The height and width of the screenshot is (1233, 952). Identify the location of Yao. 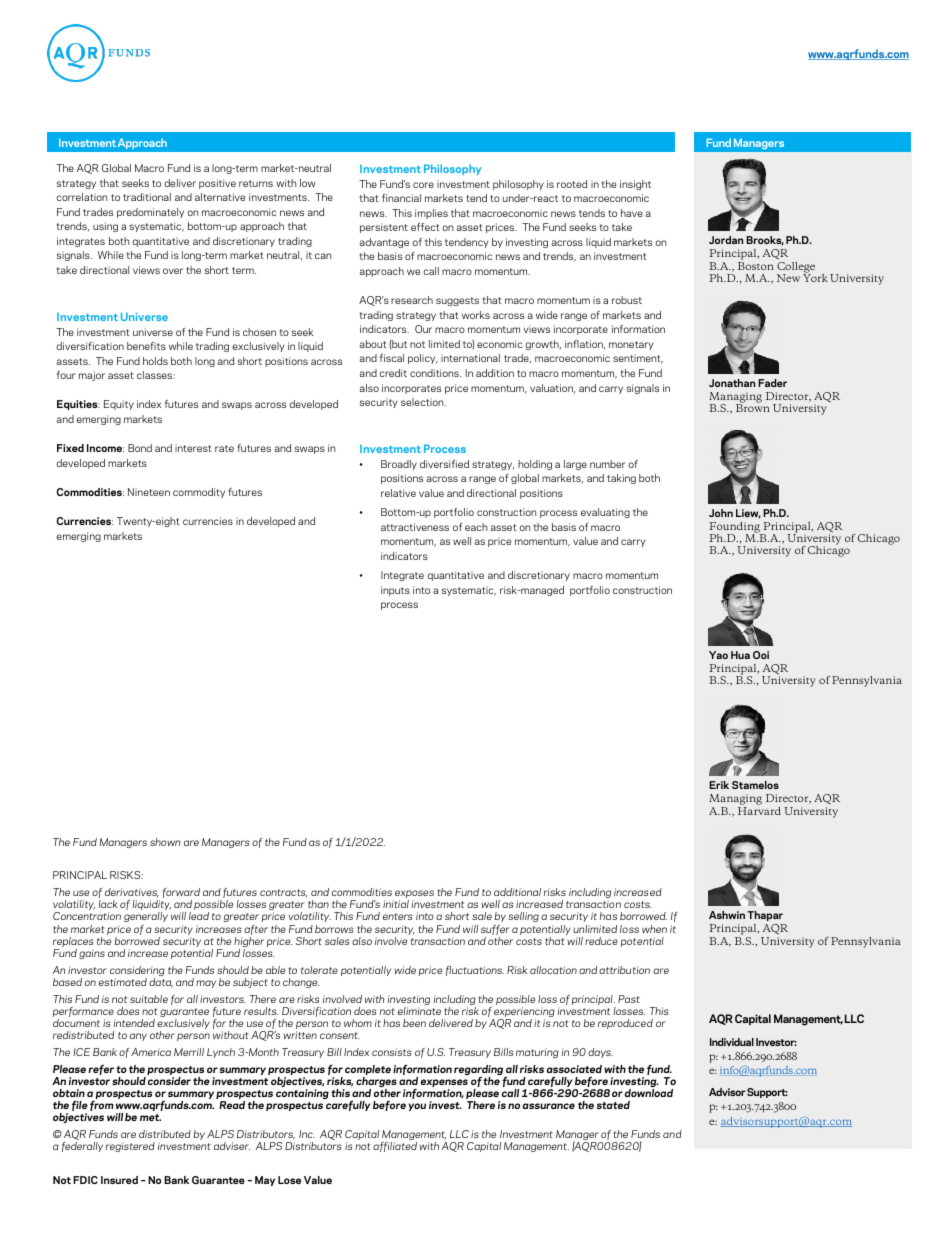
(718, 655).
